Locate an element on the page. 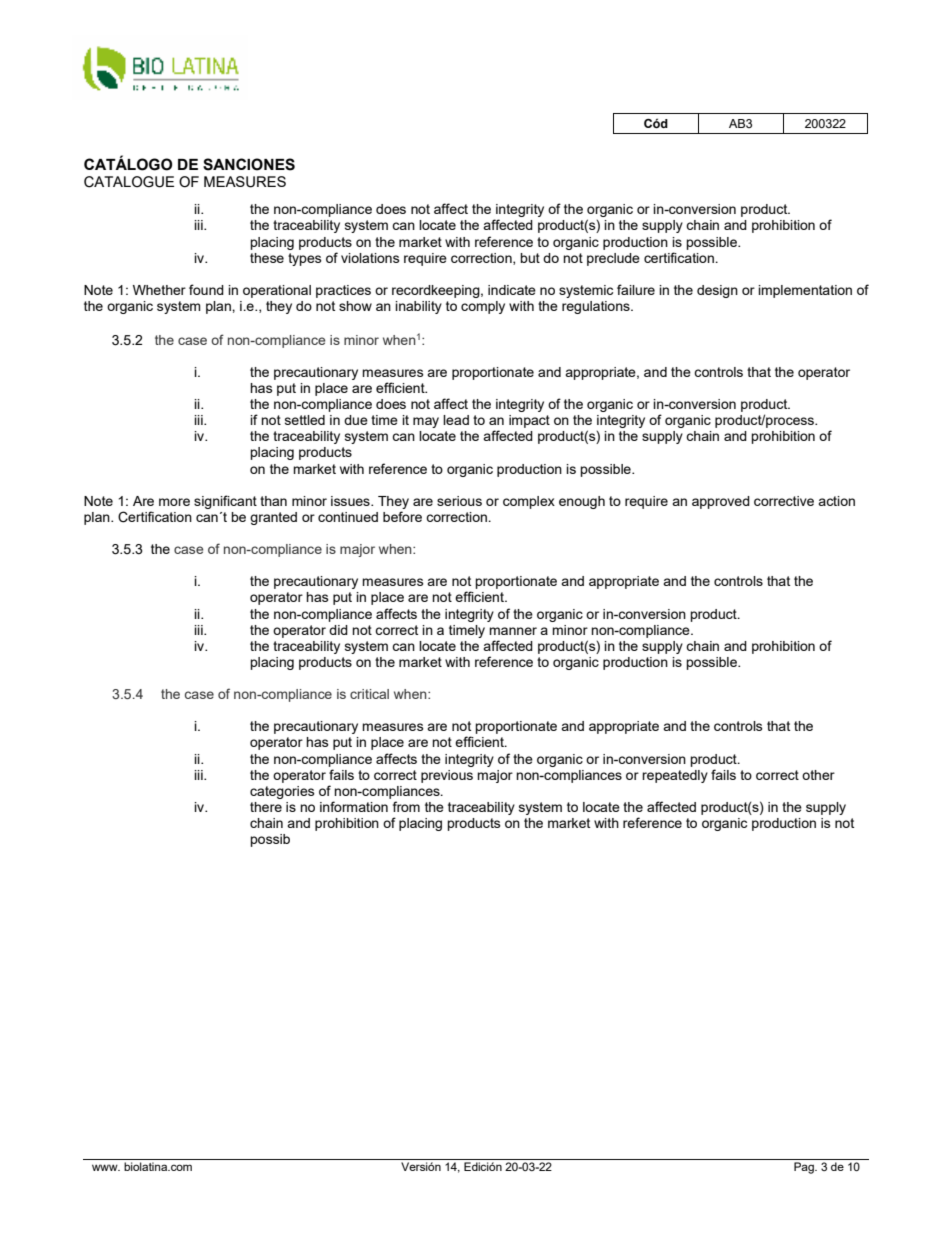 This page has height=1233, width=952. serious is located at coordinates (459, 501).
